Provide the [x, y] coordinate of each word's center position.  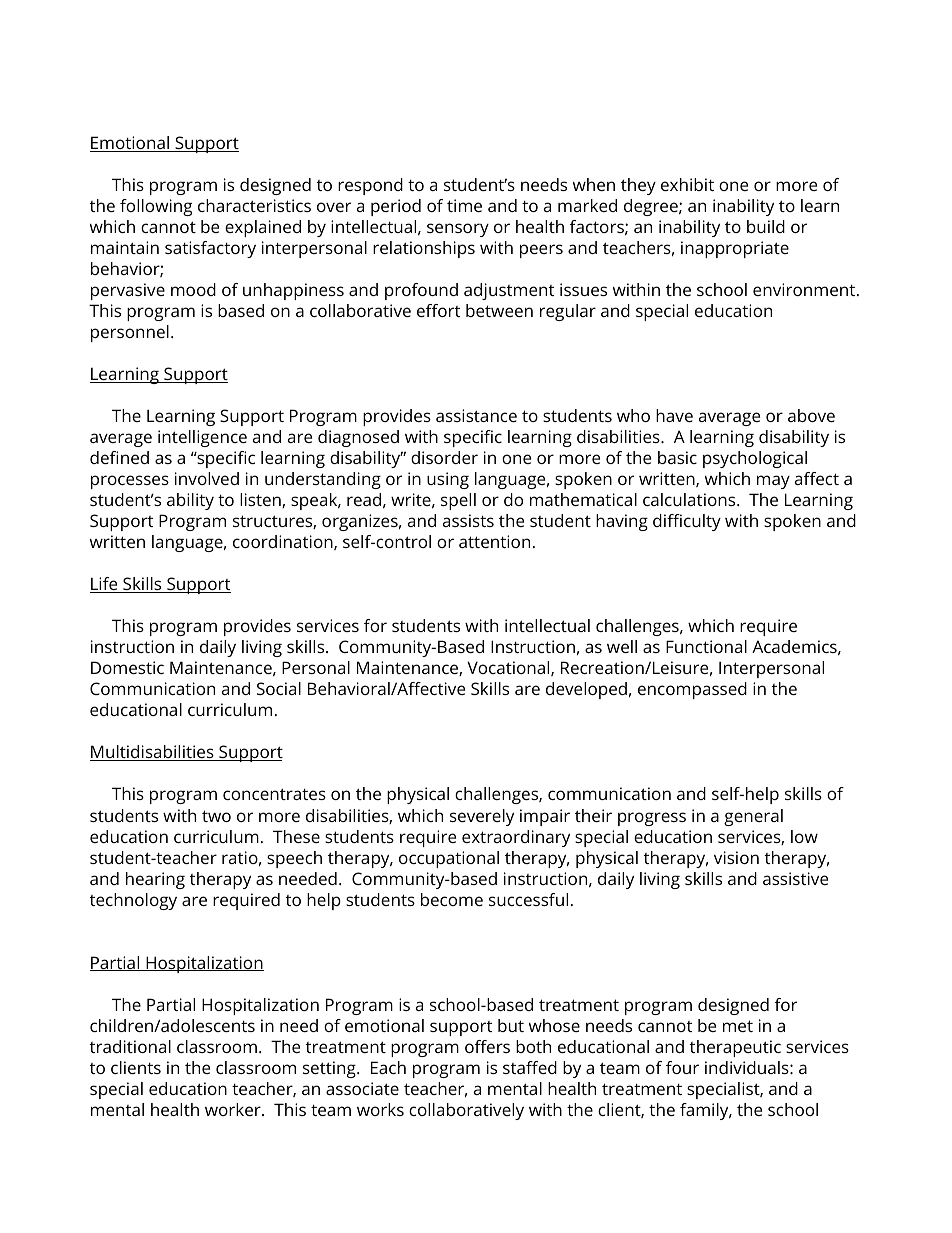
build [766, 226]
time [464, 205]
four [682, 1067]
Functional [706, 646]
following [156, 207]
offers [487, 1046]
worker [234, 1109]
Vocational [509, 668]
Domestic [127, 667]
